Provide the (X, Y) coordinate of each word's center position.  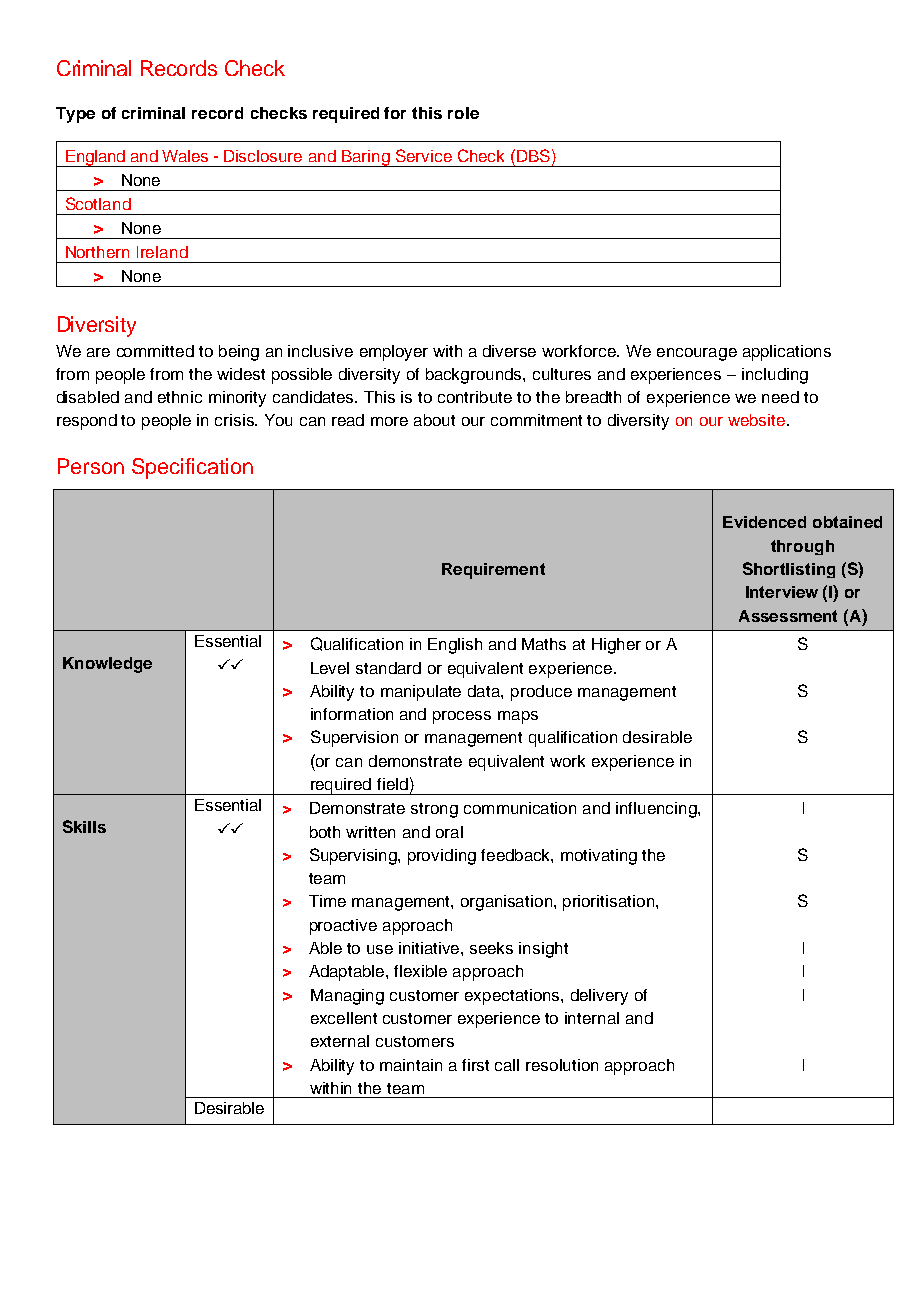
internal (592, 1018)
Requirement (493, 571)
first (475, 1065)
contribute (475, 397)
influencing (657, 810)
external (340, 1041)
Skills (84, 826)
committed (155, 351)
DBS (533, 155)
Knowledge (107, 665)
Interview (782, 592)
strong (434, 810)
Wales (185, 156)
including (775, 376)
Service (424, 155)
